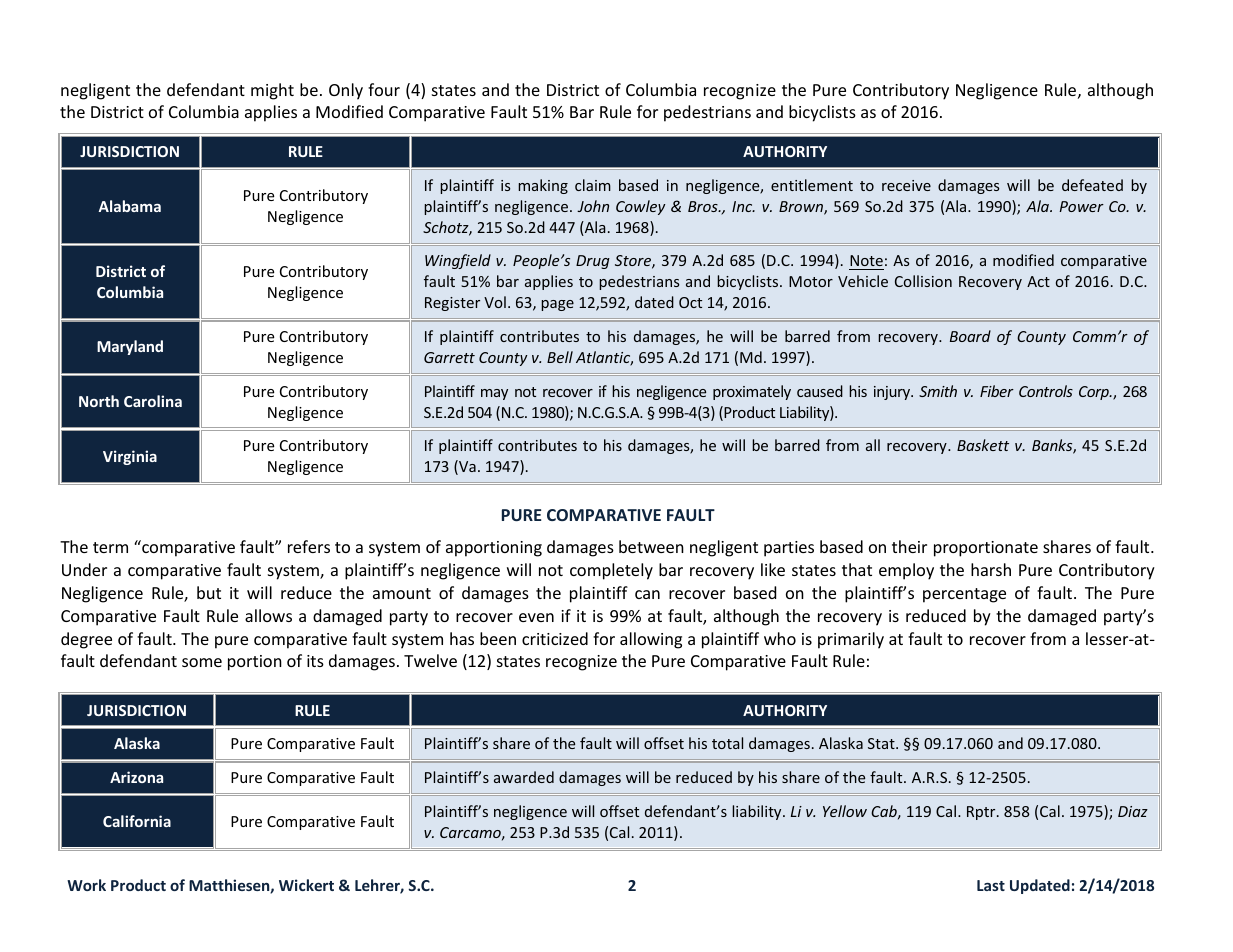  What do you see at coordinates (524, 777) in the screenshot?
I see `awarded` at bounding box center [524, 777].
